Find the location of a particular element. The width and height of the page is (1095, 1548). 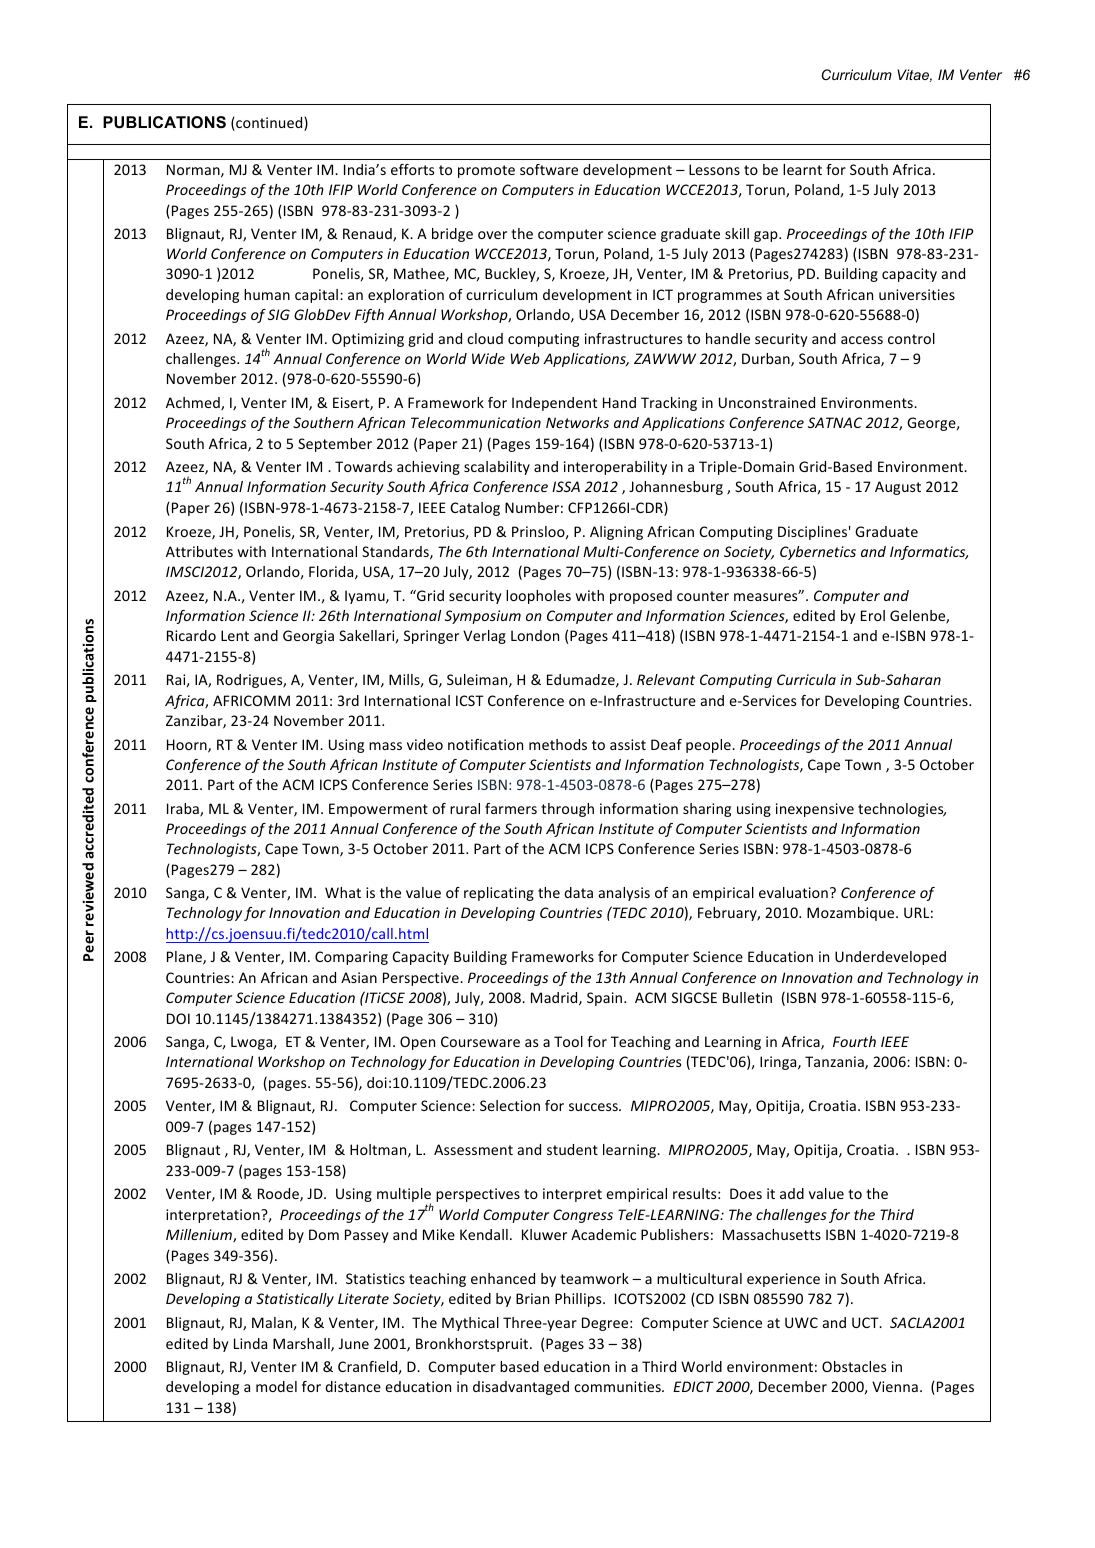

Comparing is located at coordinates (351, 958).
